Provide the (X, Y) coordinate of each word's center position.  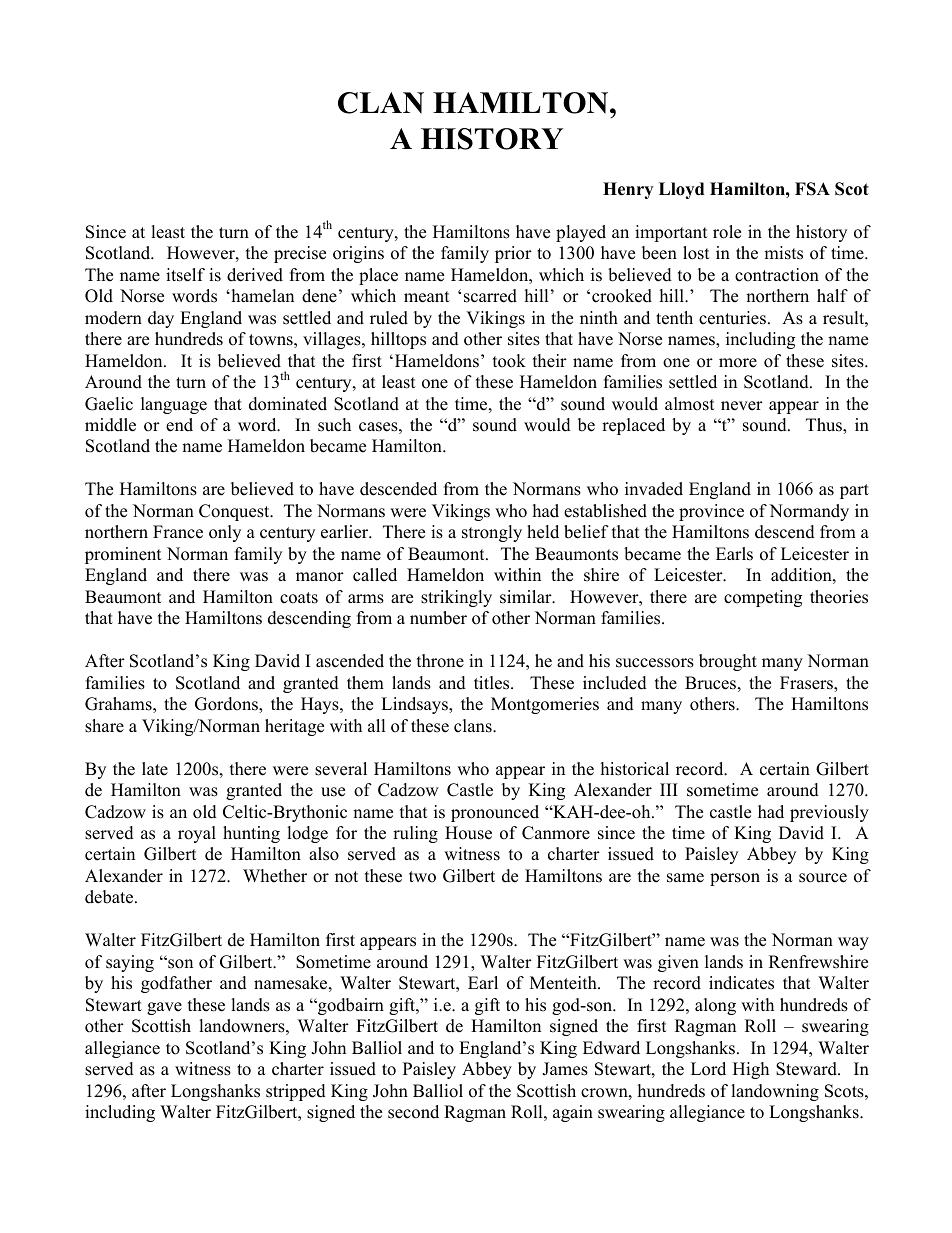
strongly (492, 533)
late (155, 769)
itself (185, 275)
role (727, 232)
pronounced (495, 813)
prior (513, 254)
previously (829, 813)
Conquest (235, 512)
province (711, 512)
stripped (296, 1092)
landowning (775, 1092)
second (413, 1112)
